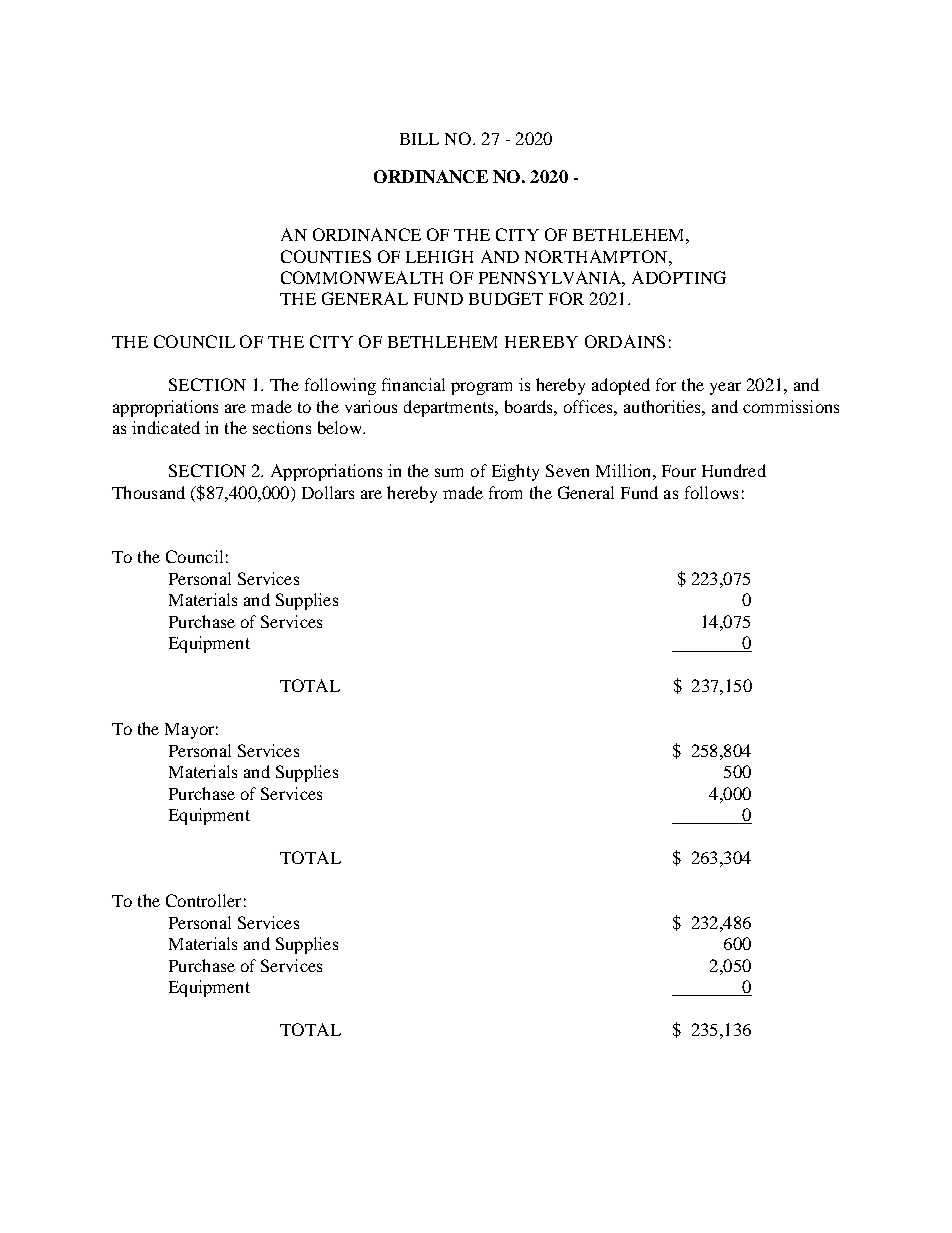  I want to click on Thousand, so click(148, 492).
